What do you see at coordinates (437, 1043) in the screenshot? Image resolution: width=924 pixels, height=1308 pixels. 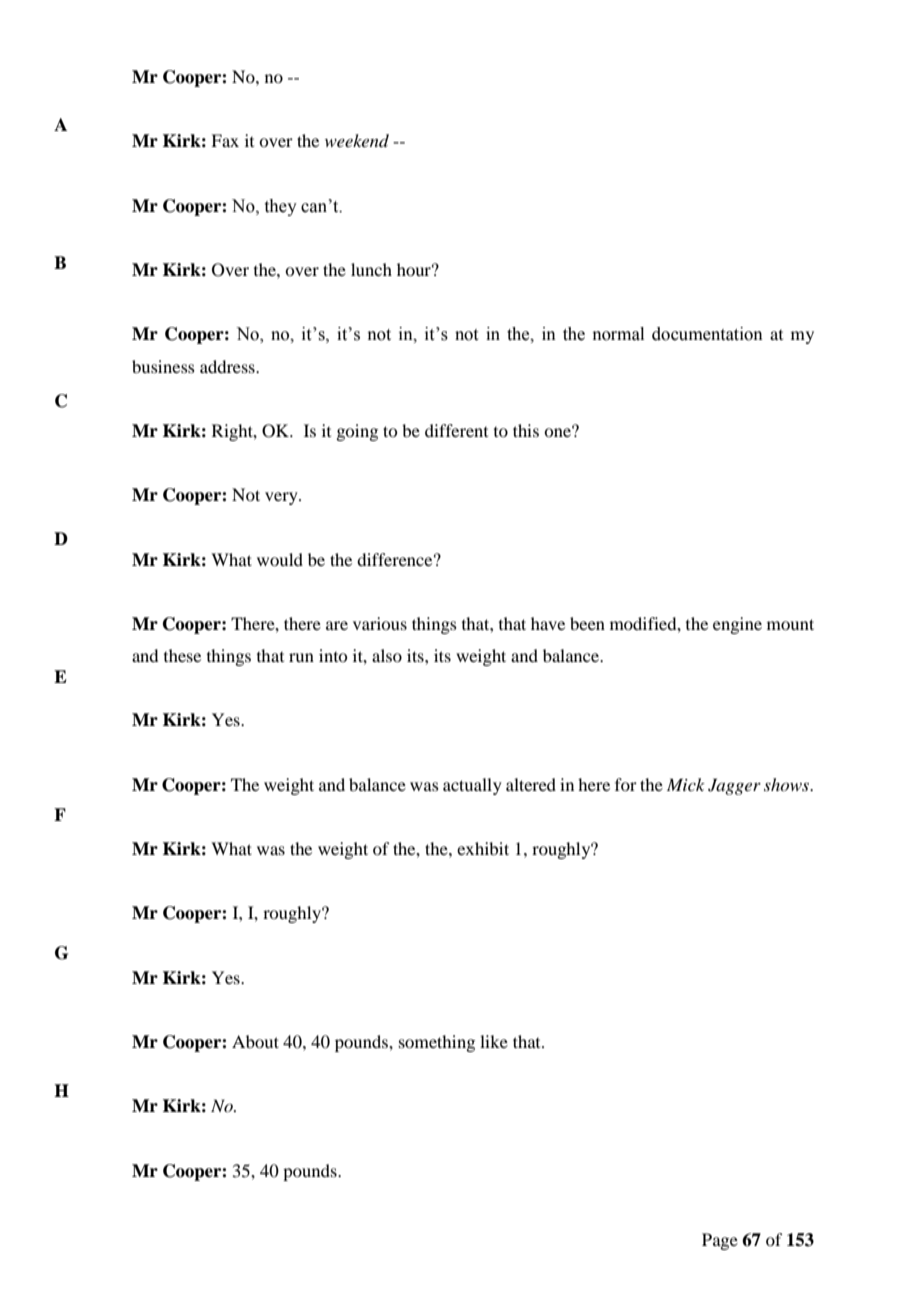 I see `something` at bounding box center [437, 1043].
